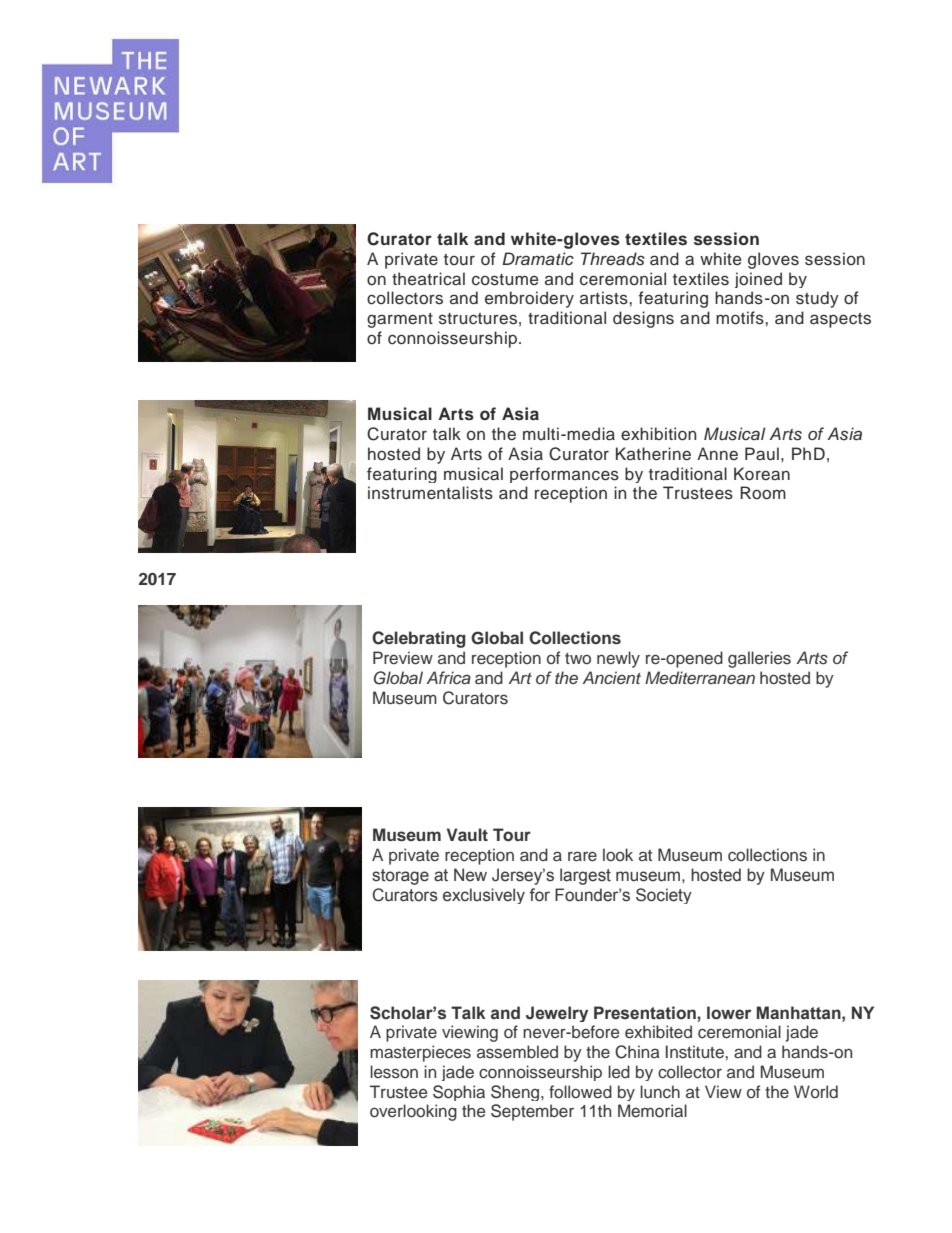 The image size is (952, 1233). What do you see at coordinates (653, 454) in the page?
I see `Katherine` at bounding box center [653, 454].
